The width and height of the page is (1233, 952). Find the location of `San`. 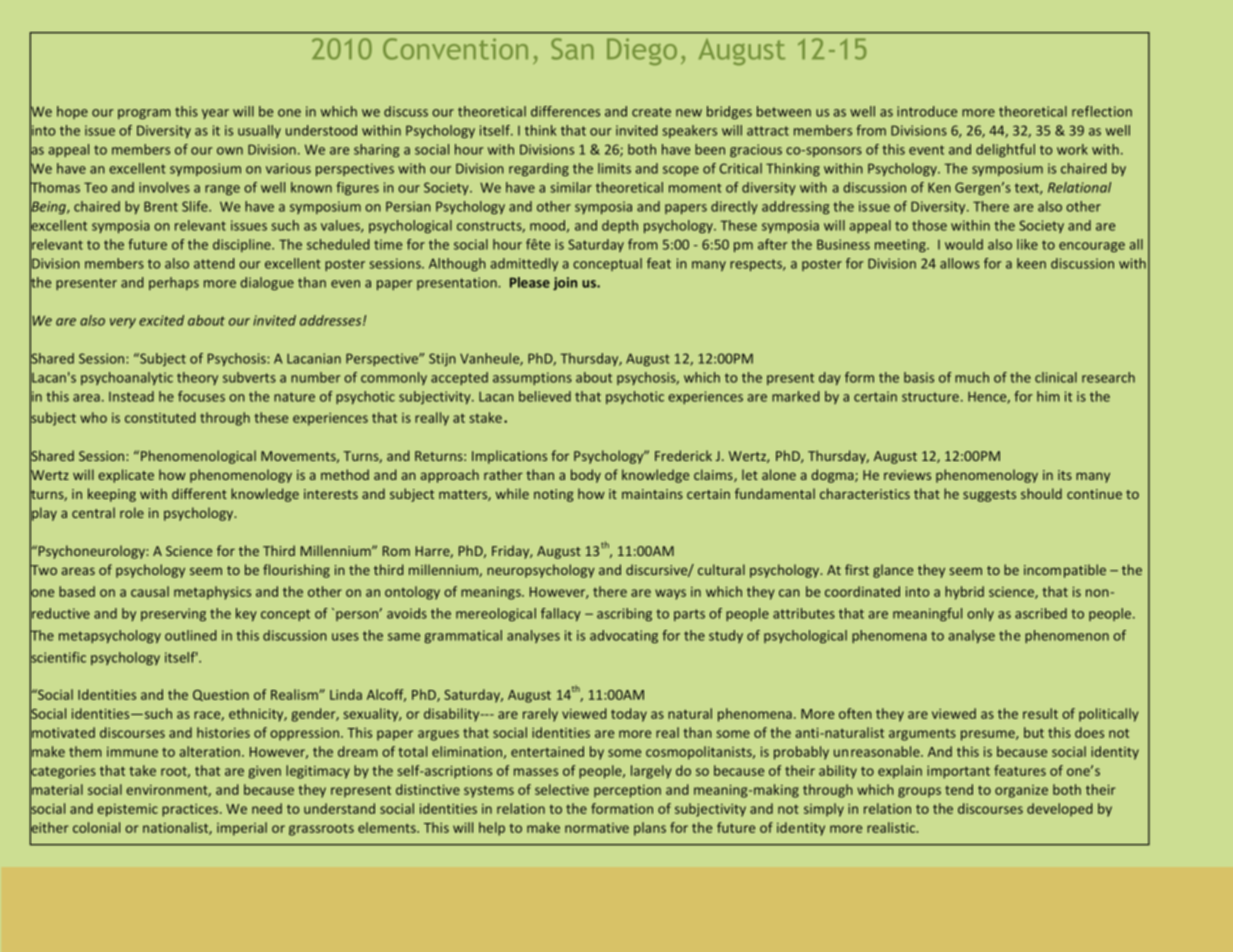

San is located at coordinates (572, 49).
